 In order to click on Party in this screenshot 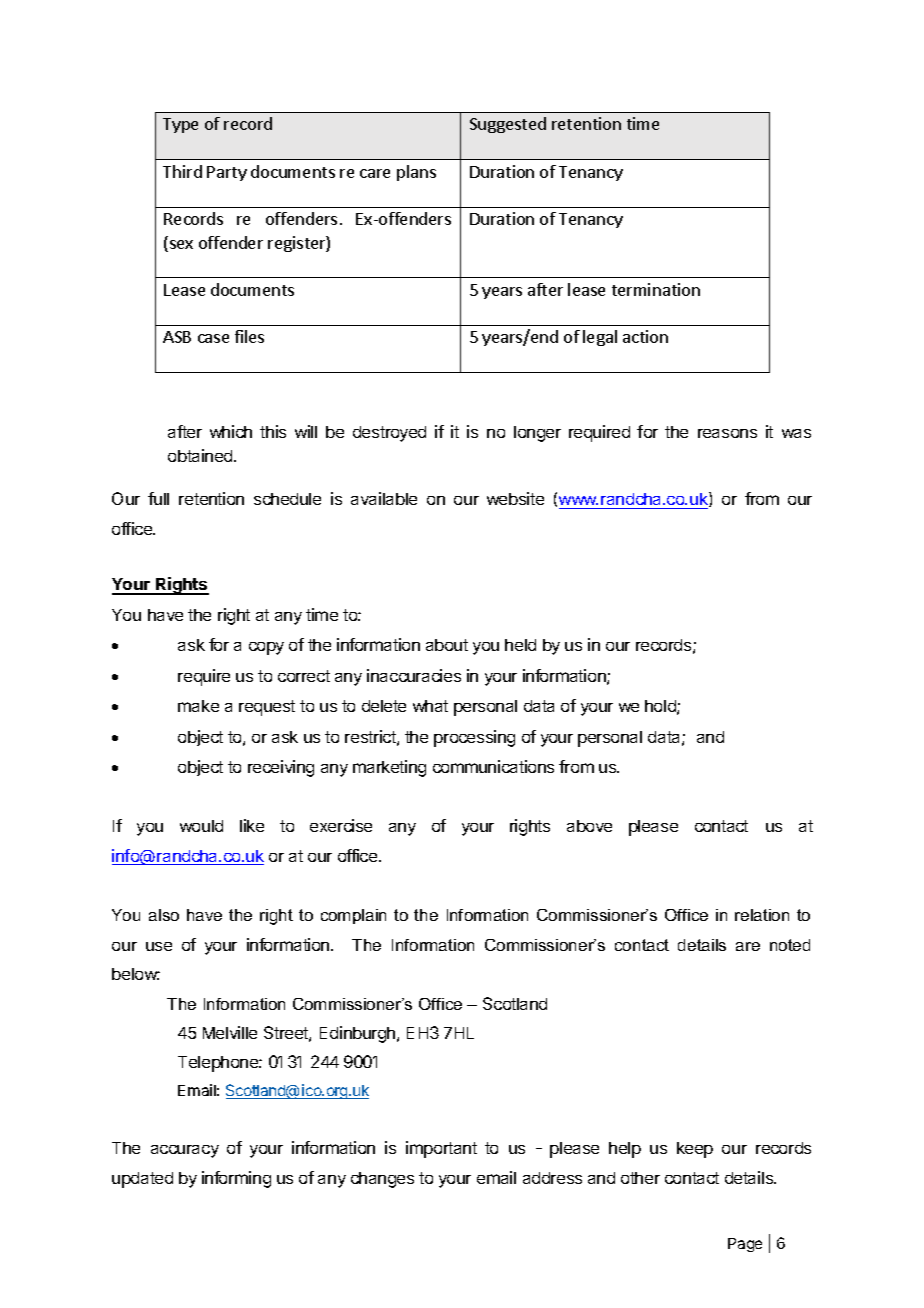, I will do `click(227, 173)`.
